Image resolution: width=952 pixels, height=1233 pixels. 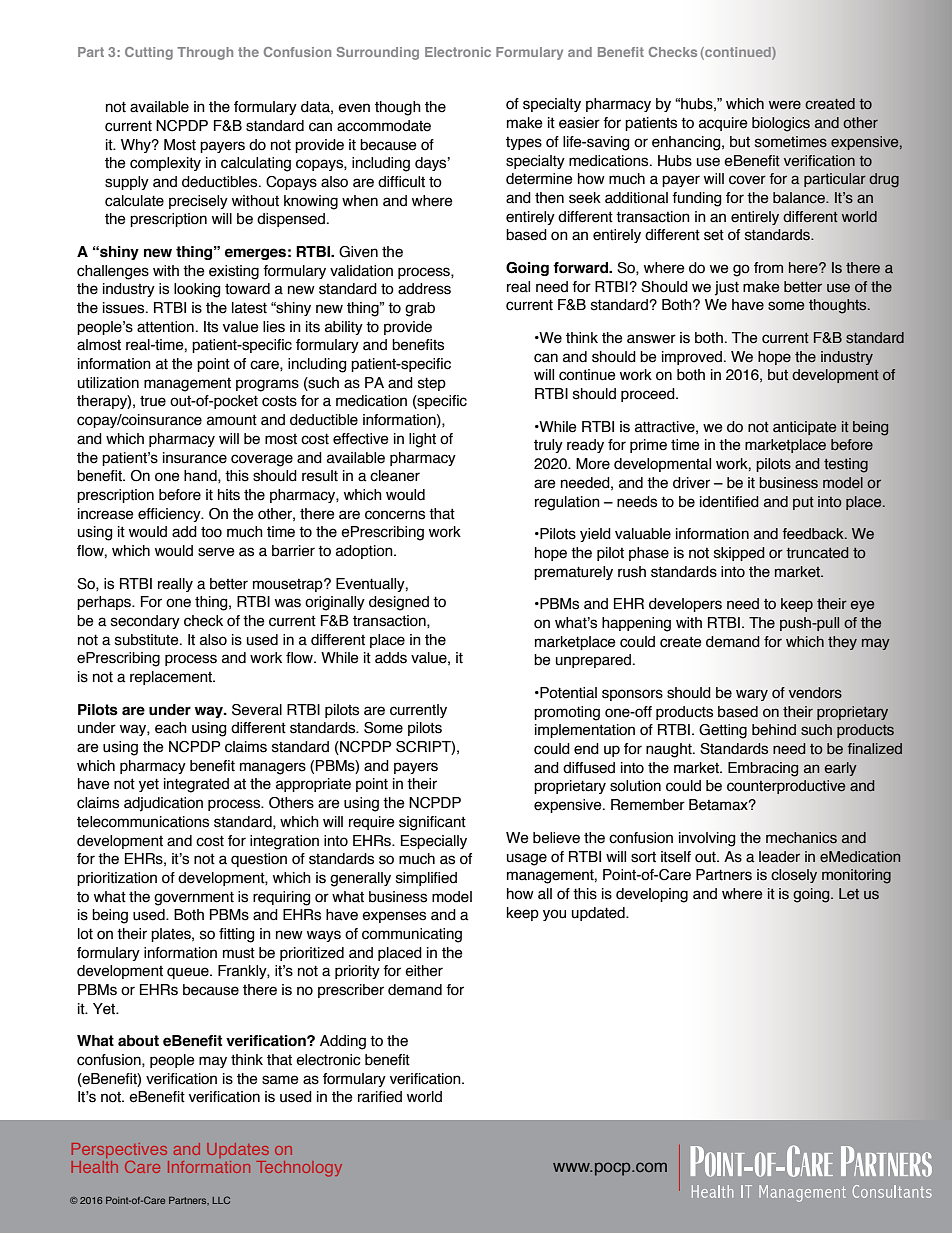 I want to click on you, so click(x=554, y=915).
